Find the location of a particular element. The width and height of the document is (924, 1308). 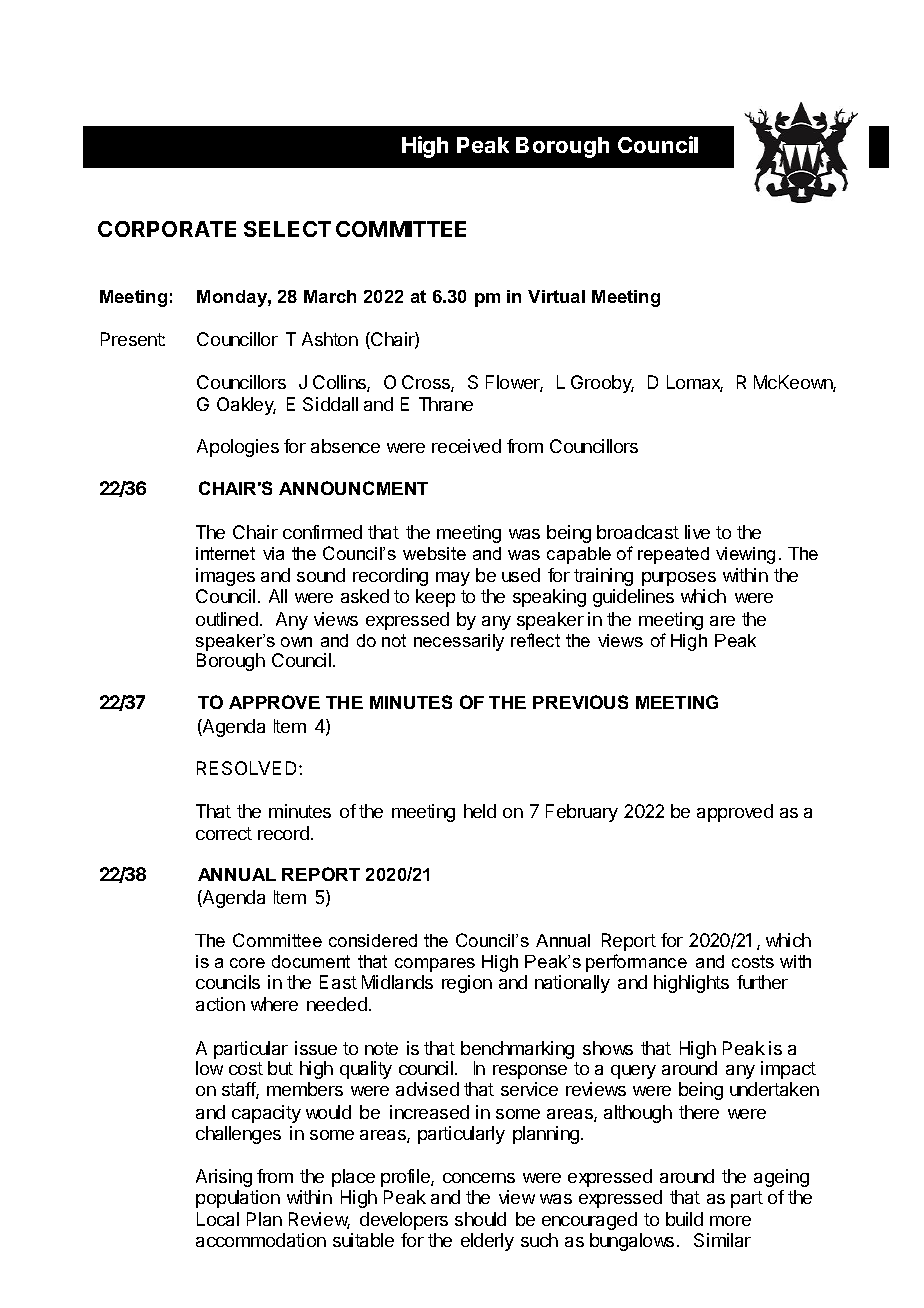

should is located at coordinates (480, 1219).
